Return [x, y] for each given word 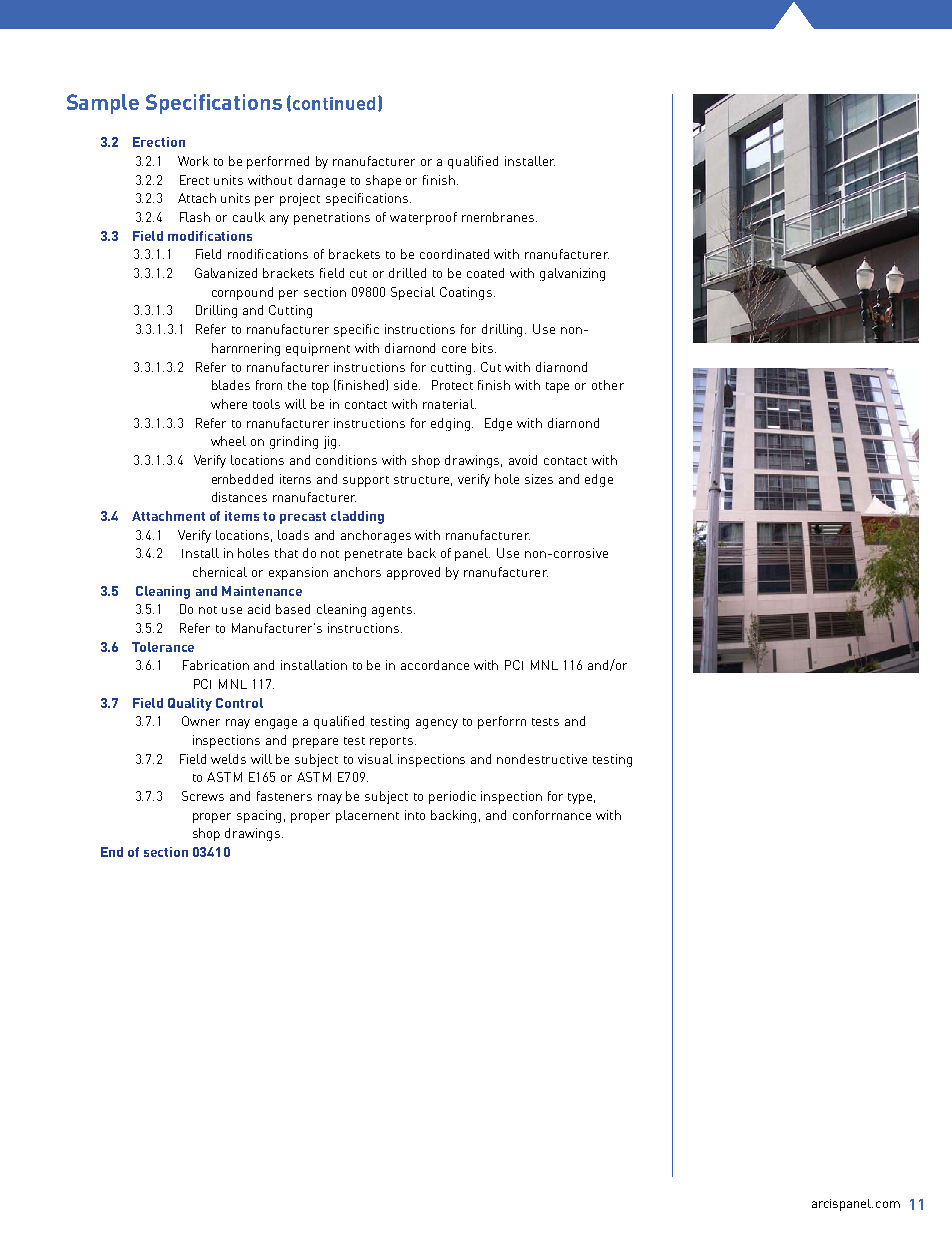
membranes [499, 217]
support [366, 481]
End [112, 852]
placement [367, 816]
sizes [539, 479]
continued [334, 103]
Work [193, 161]
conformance [552, 815]
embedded [242, 479]
